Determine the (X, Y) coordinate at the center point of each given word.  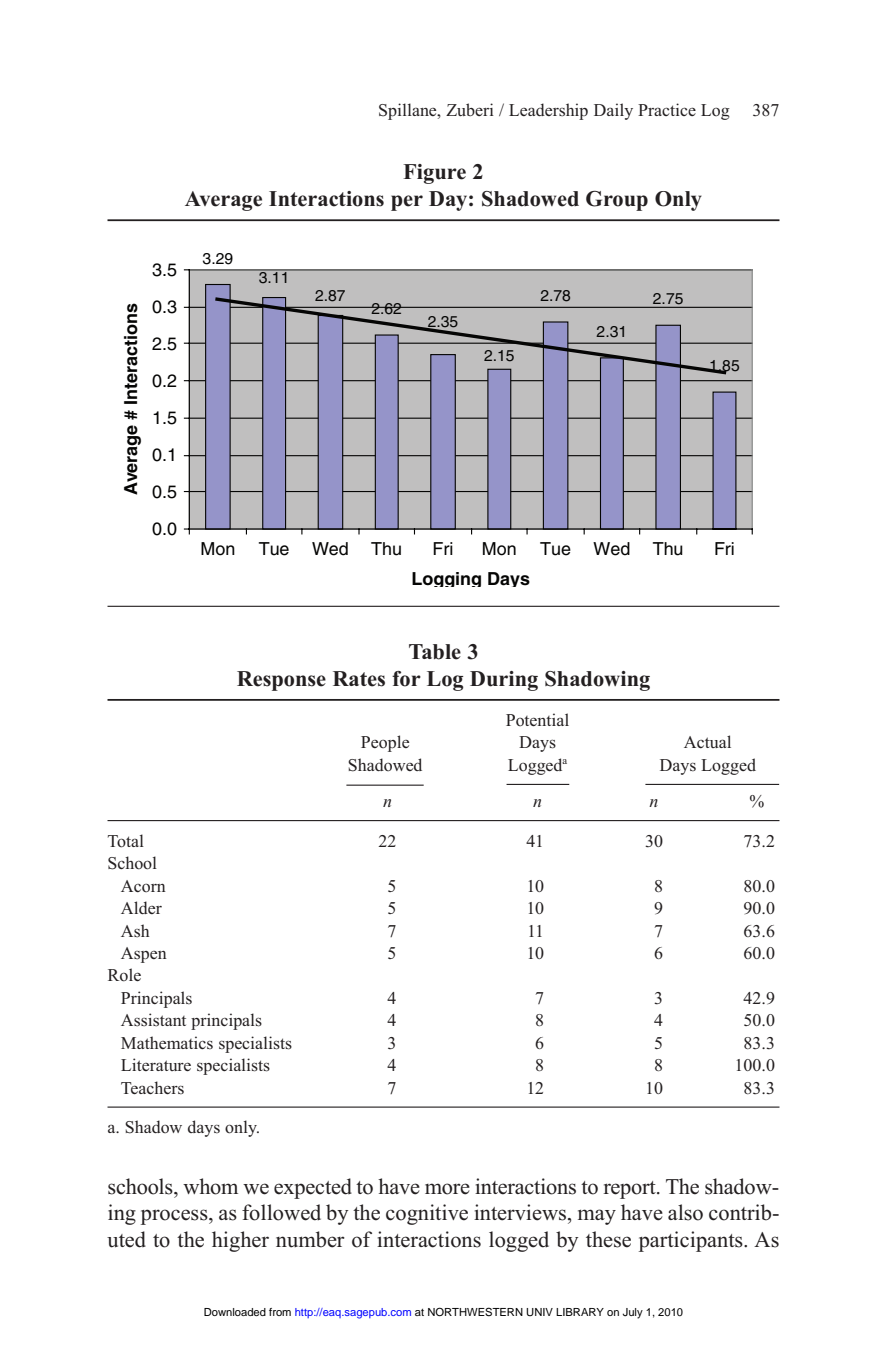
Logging (446, 579)
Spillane (409, 111)
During (504, 681)
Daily (613, 111)
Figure (434, 174)
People (385, 743)
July (633, 1313)
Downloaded (235, 1312)
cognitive (427, 1214)
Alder (141, 907)
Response (281, 681)
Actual (707, 741)
